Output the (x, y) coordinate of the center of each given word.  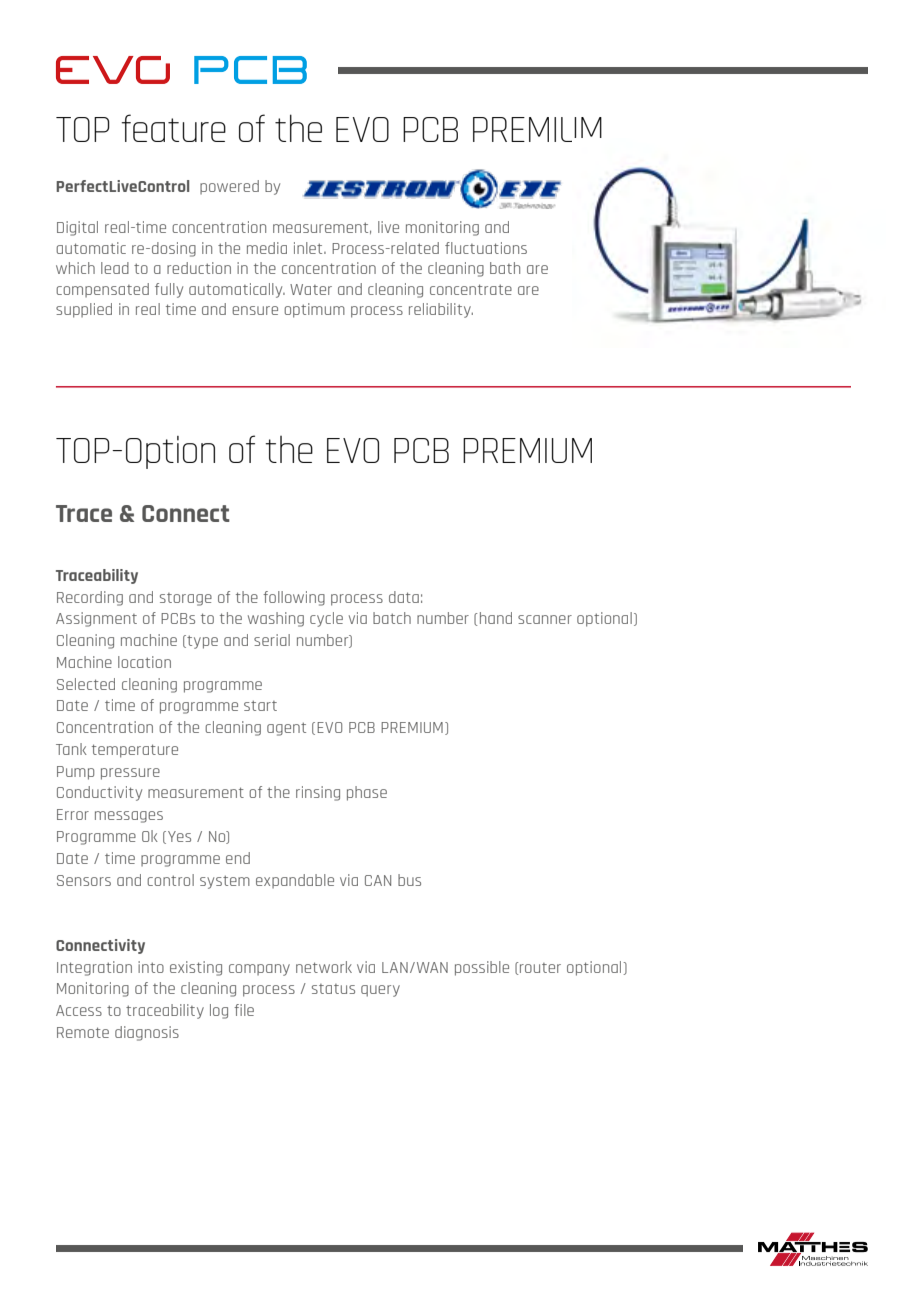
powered (229, 187)
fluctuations (486, 248)
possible (482, 968)
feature (173, 128)
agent (286, 729)
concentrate (471, 289)
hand (496, 618)
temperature (135, 751)
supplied (84, 310)
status (333, 989)
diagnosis (147, 1033)
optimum (314, 310)
